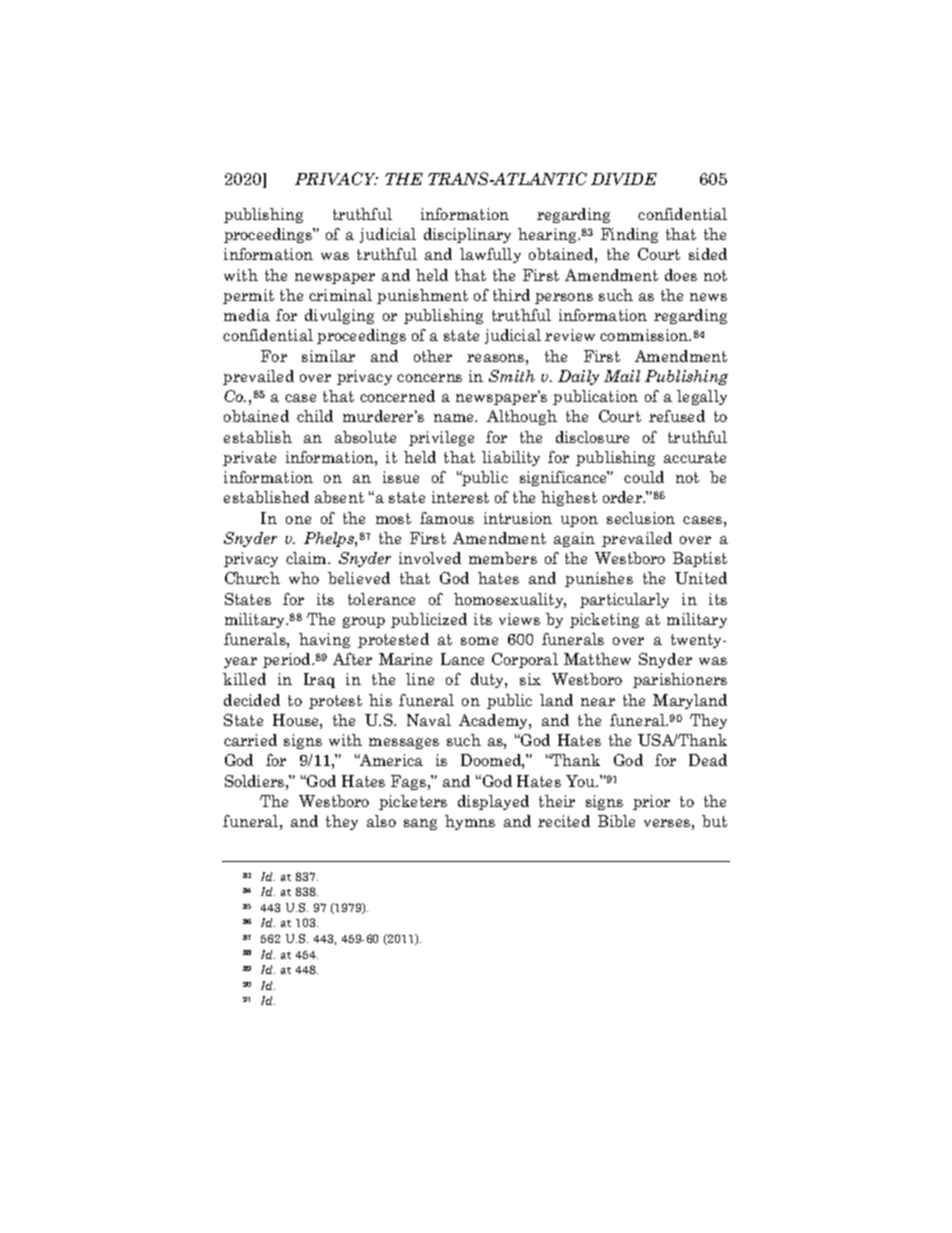  Describe the element at coordinates (479, 641) in the screenshot. I see `some` at that location.
